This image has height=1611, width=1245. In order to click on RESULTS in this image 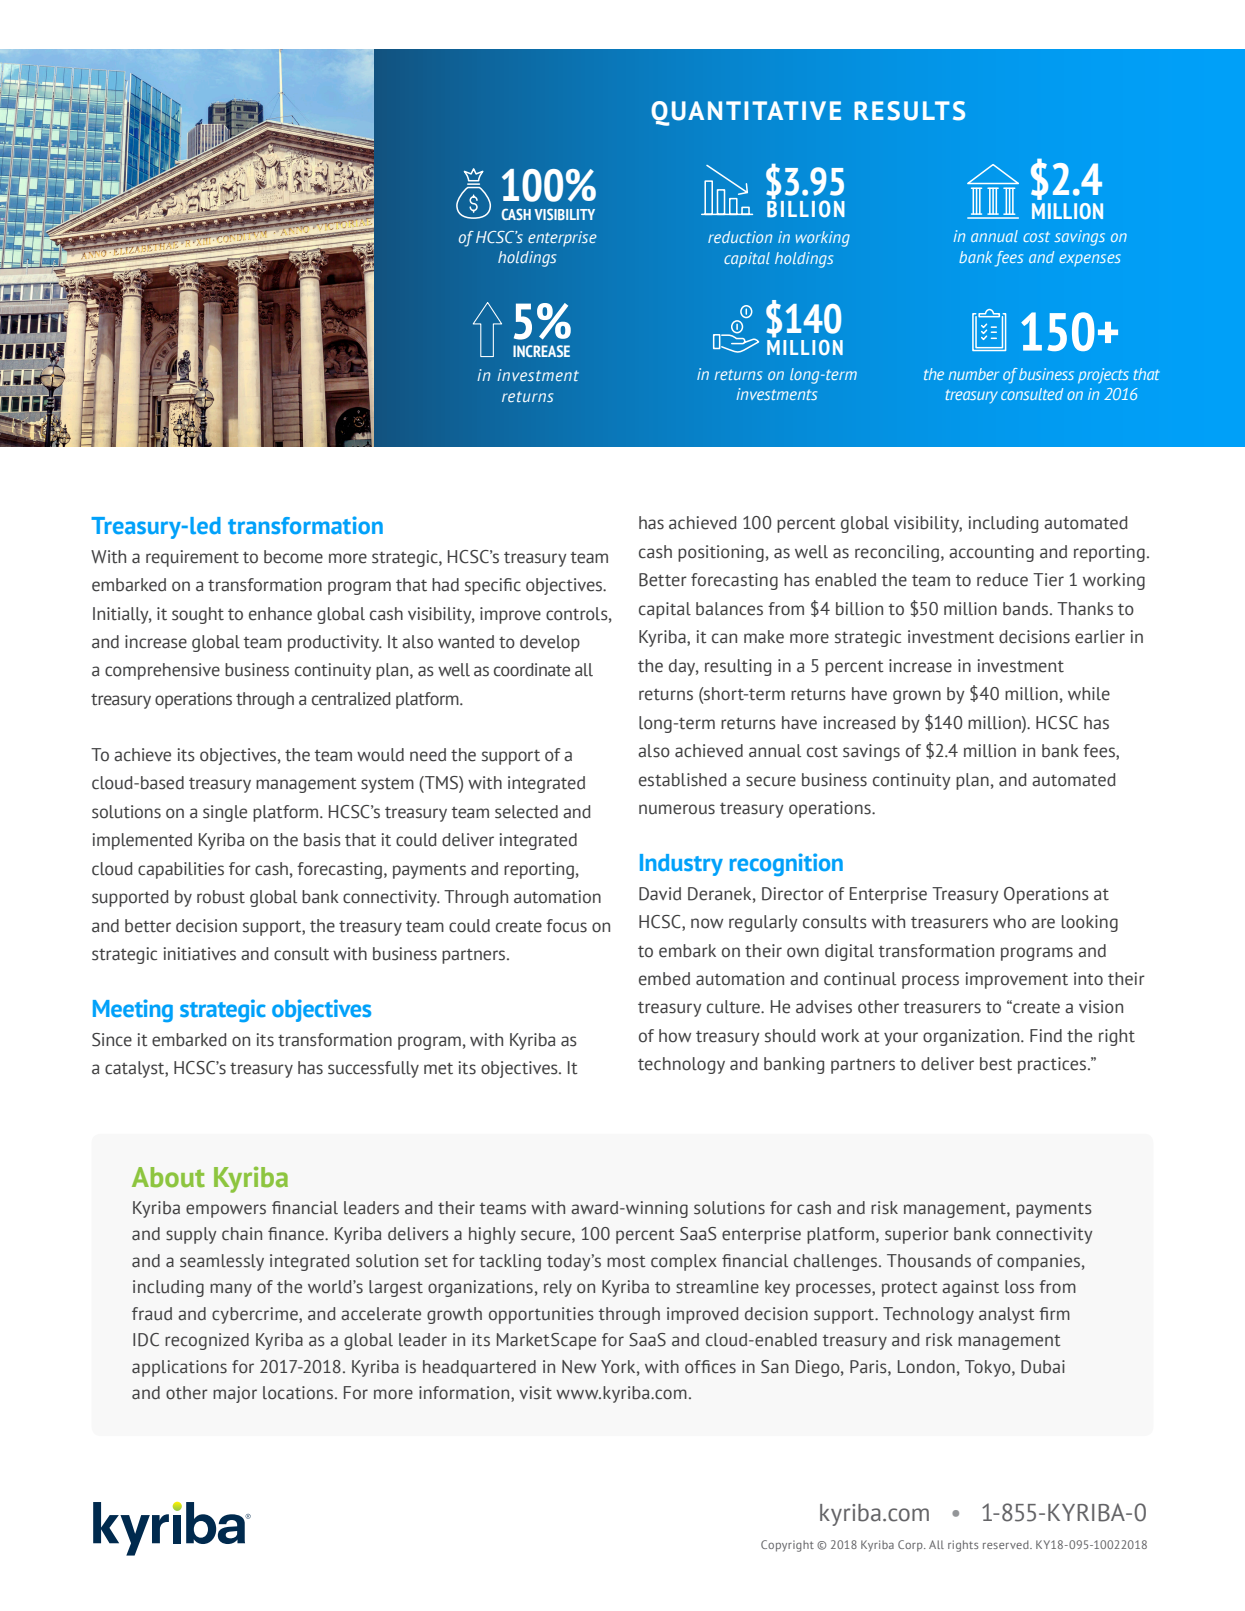, I will do `click(909, 111)`.
